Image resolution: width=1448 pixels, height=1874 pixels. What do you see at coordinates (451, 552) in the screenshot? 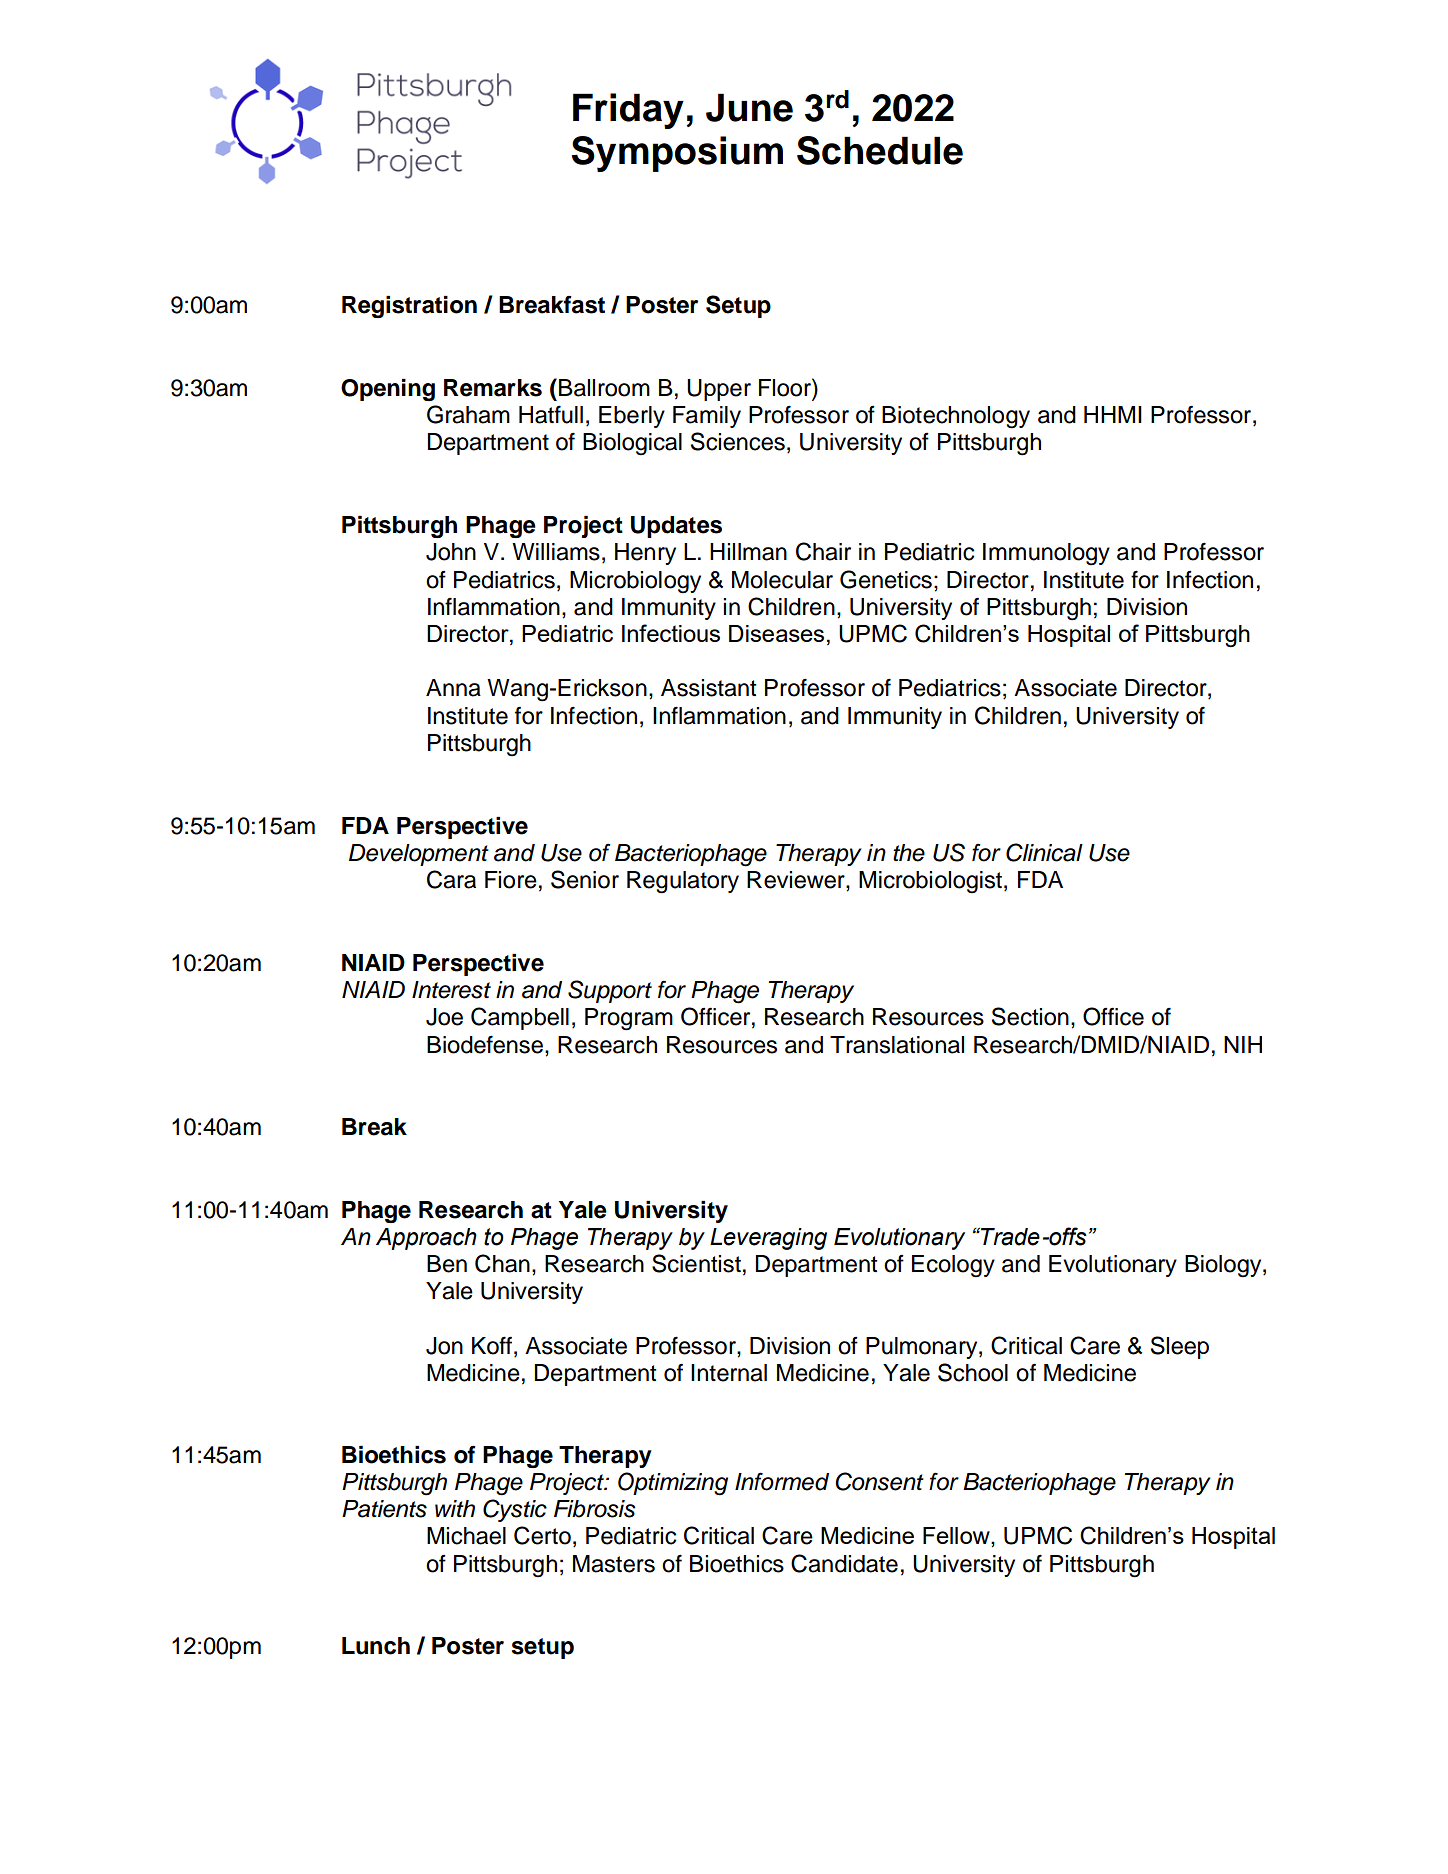
I see `John` at bounding box center [451, 552].
